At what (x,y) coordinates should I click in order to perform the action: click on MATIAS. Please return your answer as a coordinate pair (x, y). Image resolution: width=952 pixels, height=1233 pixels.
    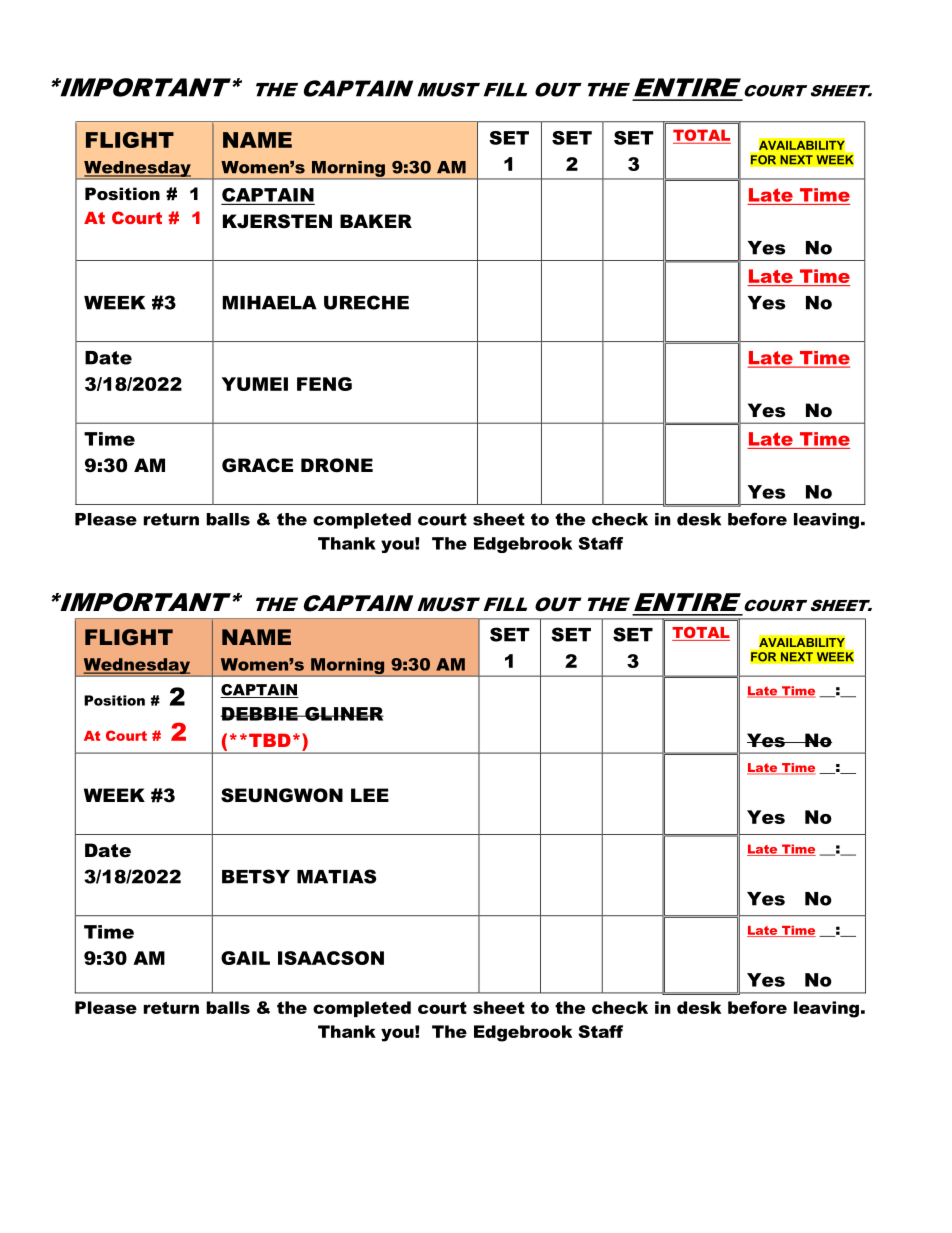
    Looking at the image, I should click on (336, 876).
